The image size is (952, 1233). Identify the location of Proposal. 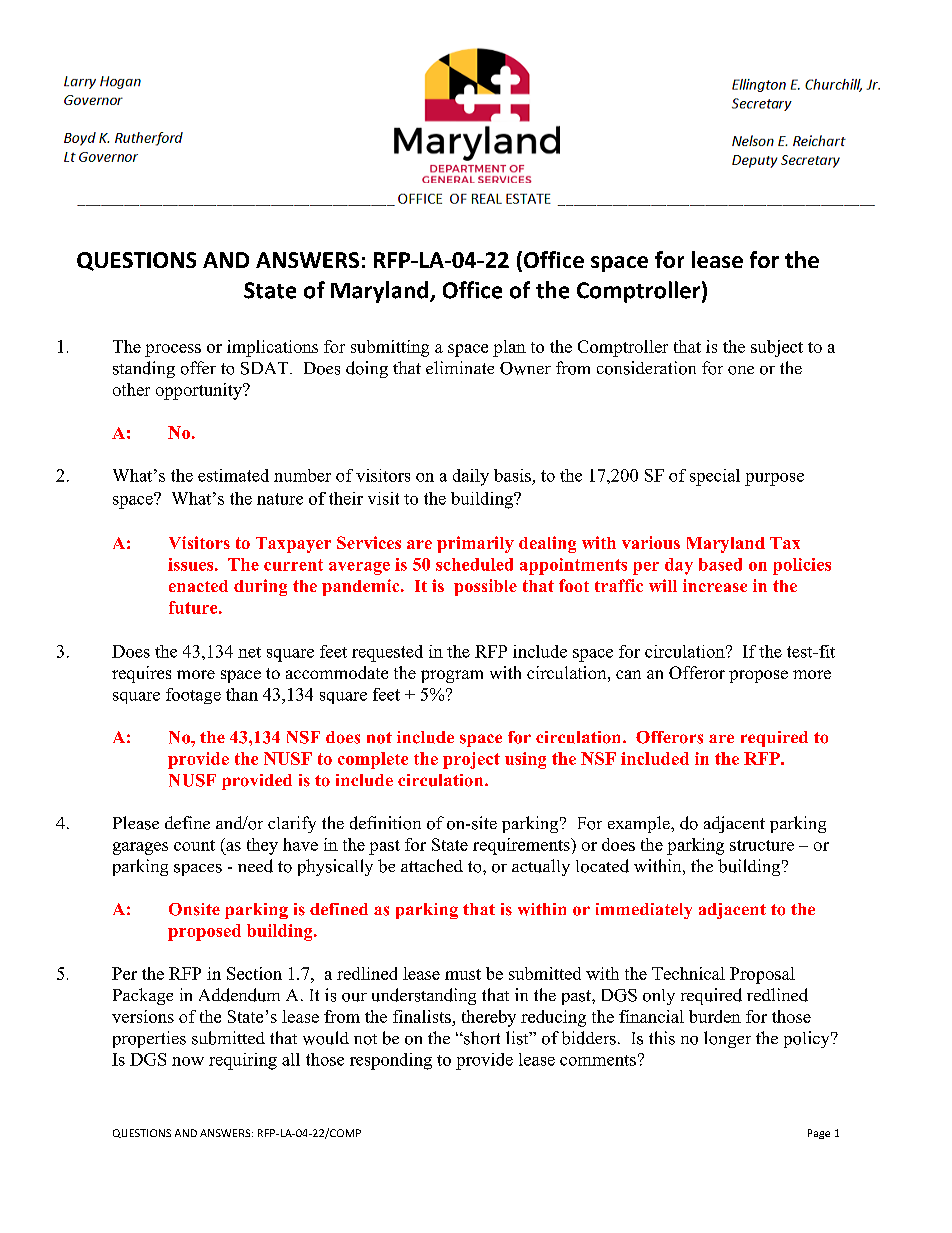
(762, 975).
